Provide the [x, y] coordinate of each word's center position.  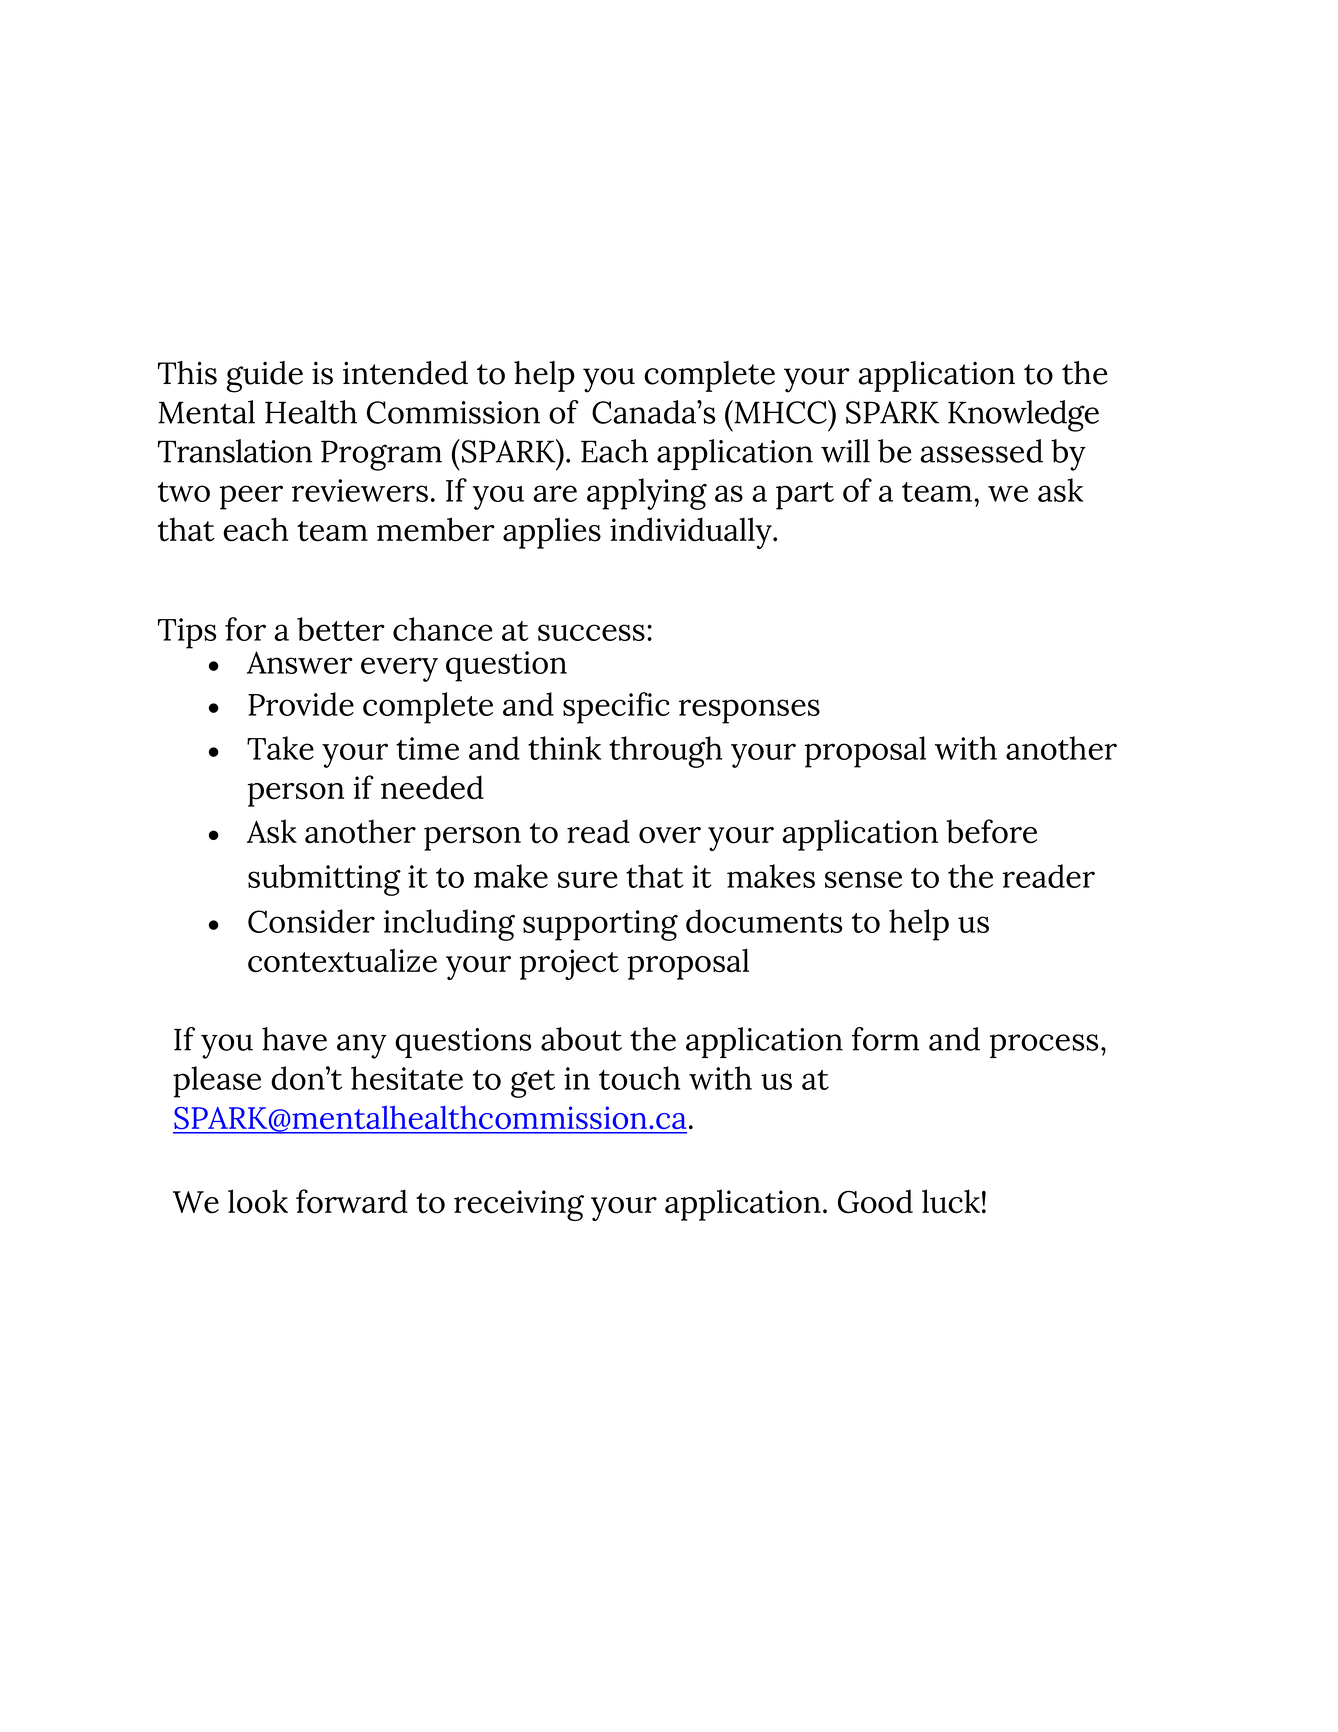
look [258, 1201]
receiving [519, 1205]
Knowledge [1023, 416]
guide [265, 377]
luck [951, 1201]
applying [647, 494]
